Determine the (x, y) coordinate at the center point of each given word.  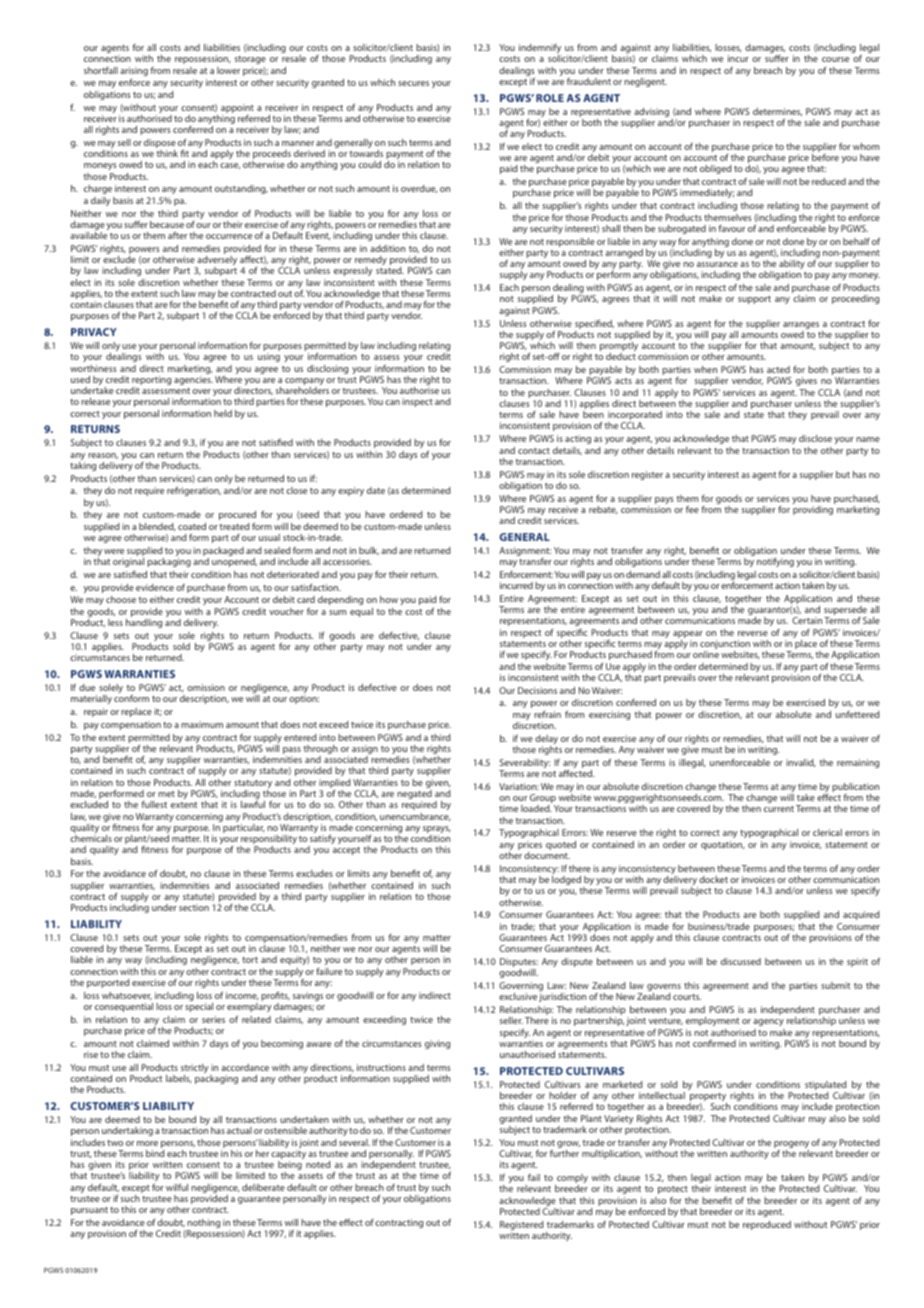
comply (571, 1180)
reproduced (767, 1225)
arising (134, 71)
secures (413, 83)
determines (777, 112)
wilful (177, 1187)
